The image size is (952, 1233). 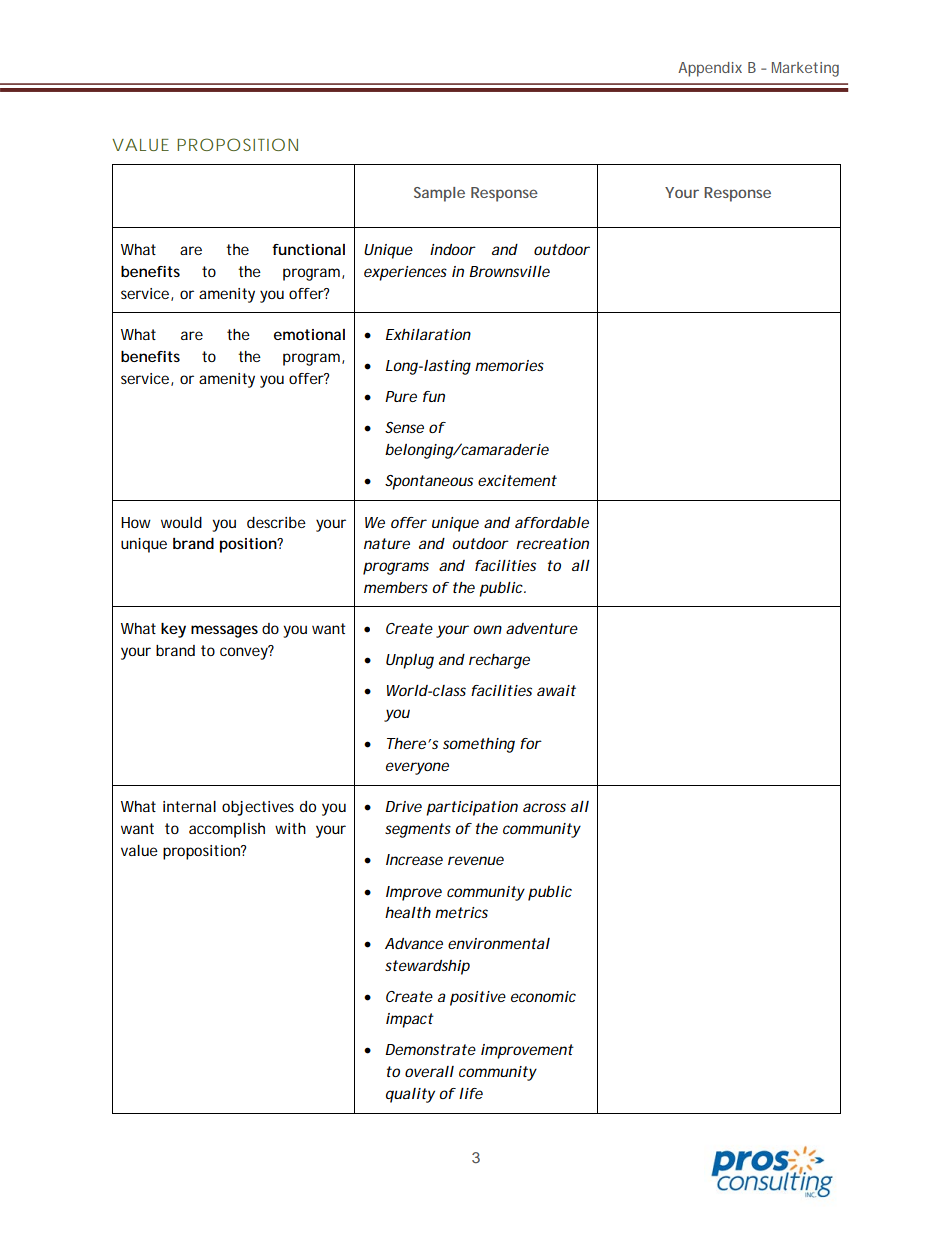 What do you see at coordinates (552, 543) in the screenshot?
I see `recreation` at bounding box center [552, 543].
